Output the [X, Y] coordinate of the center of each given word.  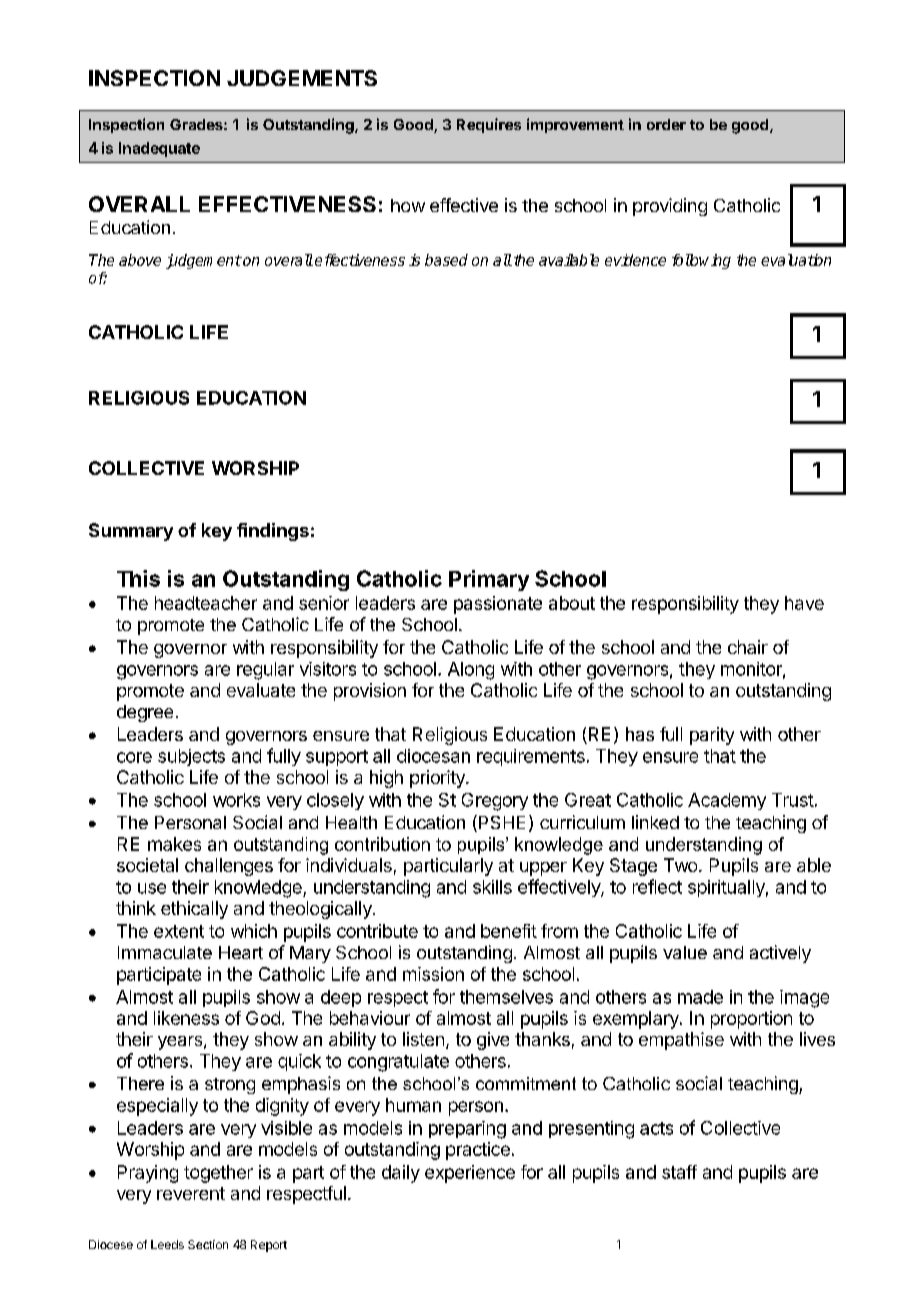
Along [471, 671]
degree [145, 713]
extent [179, 931]
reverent [191, 1193]
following [701, 261]
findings [273, 532]
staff [679, 1172]
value [685, 952]
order [666, 124]
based [446, 260]
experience [470, 1174]
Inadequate [159, 149]
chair [748, 647]
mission [433, 974]
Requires [489, 125]
